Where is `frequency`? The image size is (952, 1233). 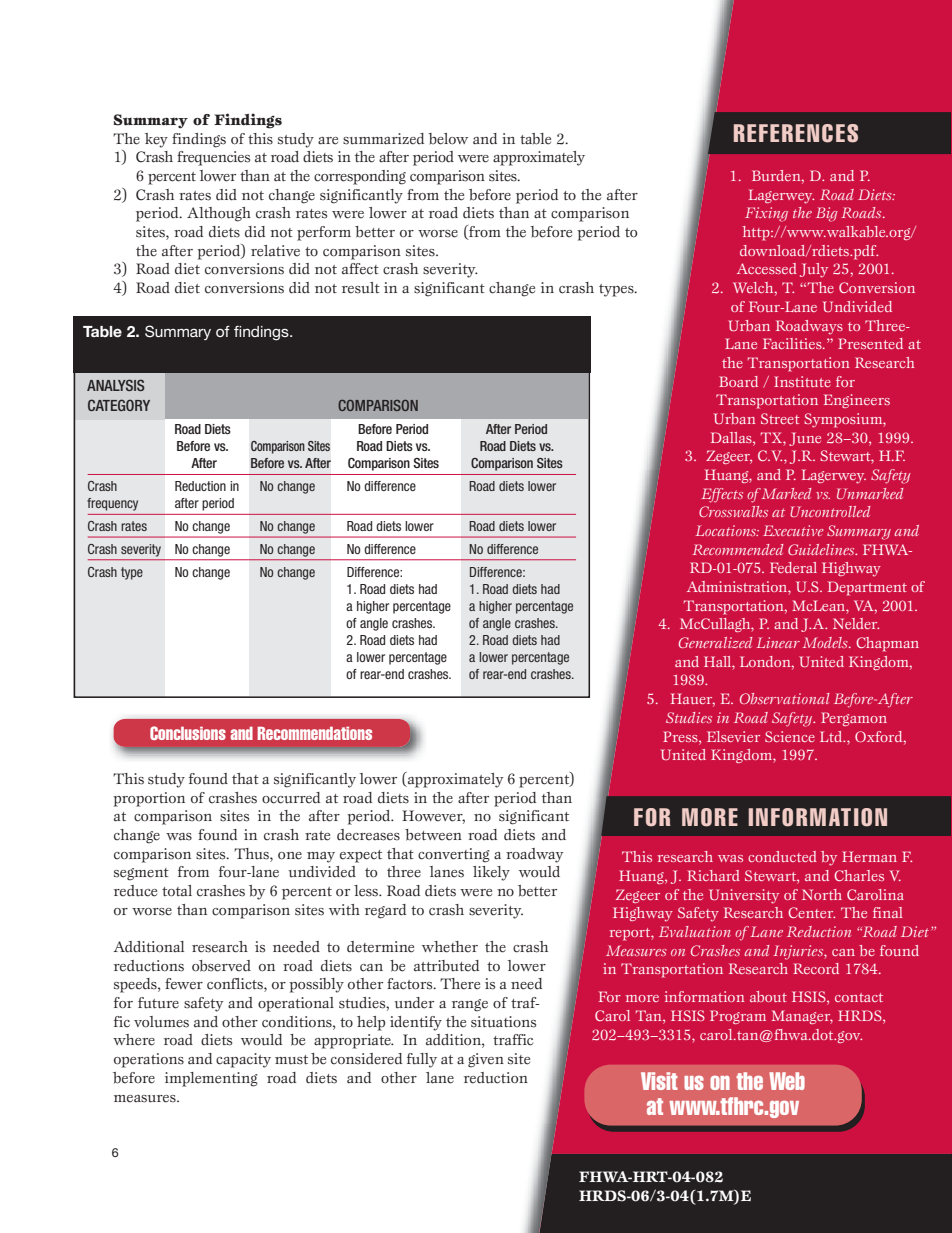
frequency is located at coordinates (112, 504).
